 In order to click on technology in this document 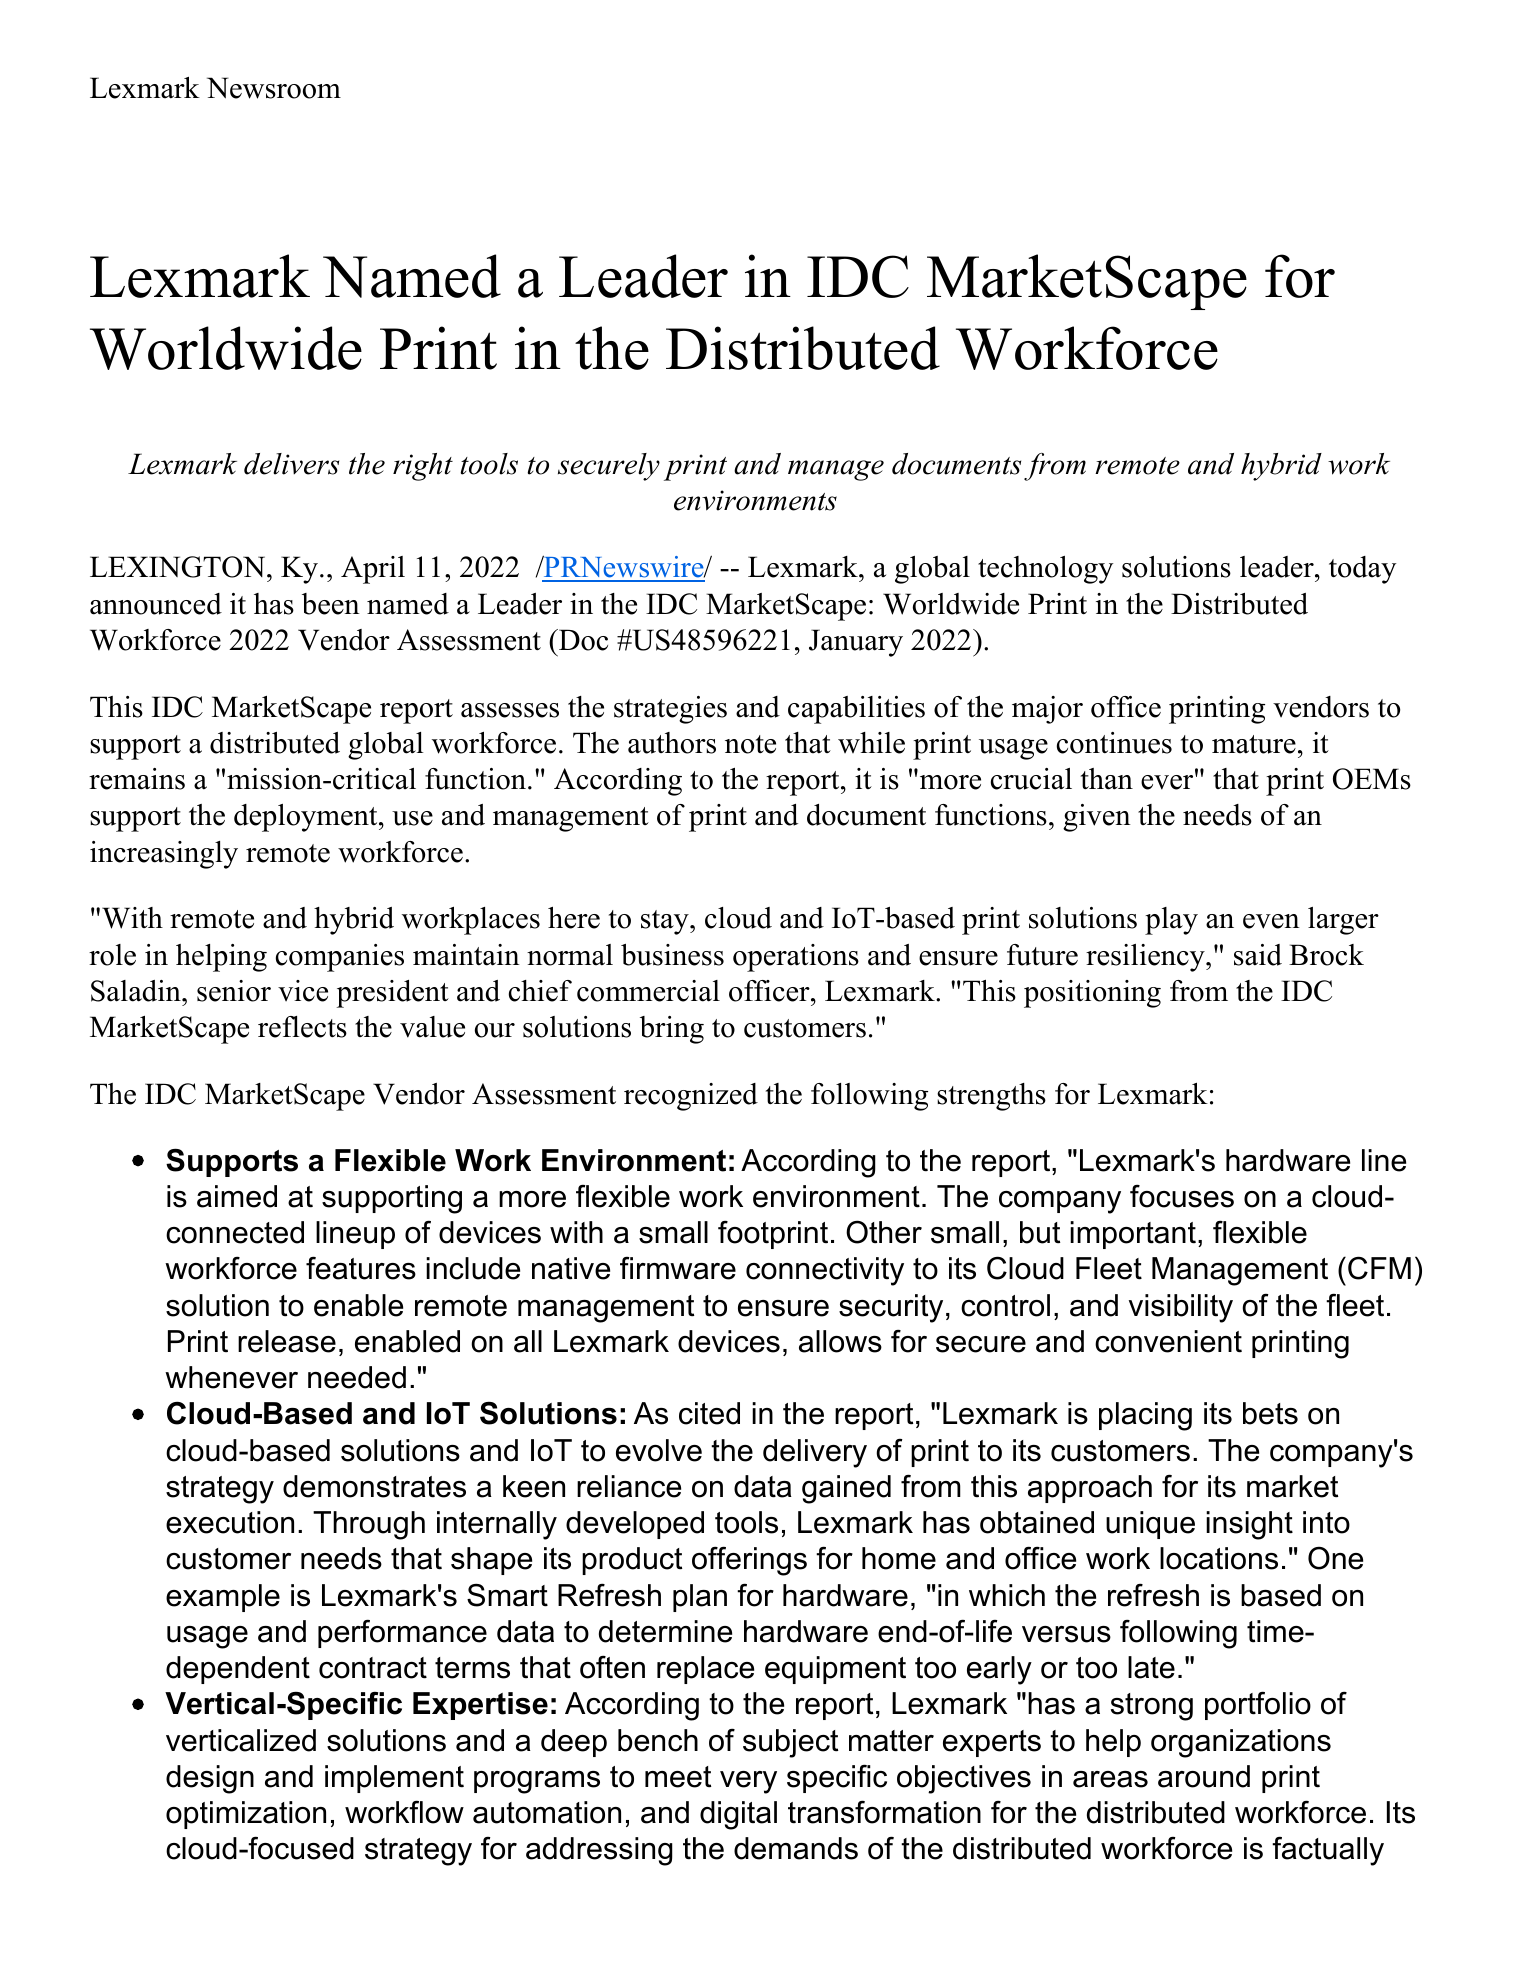, I will do `click(1045, 570)`.
